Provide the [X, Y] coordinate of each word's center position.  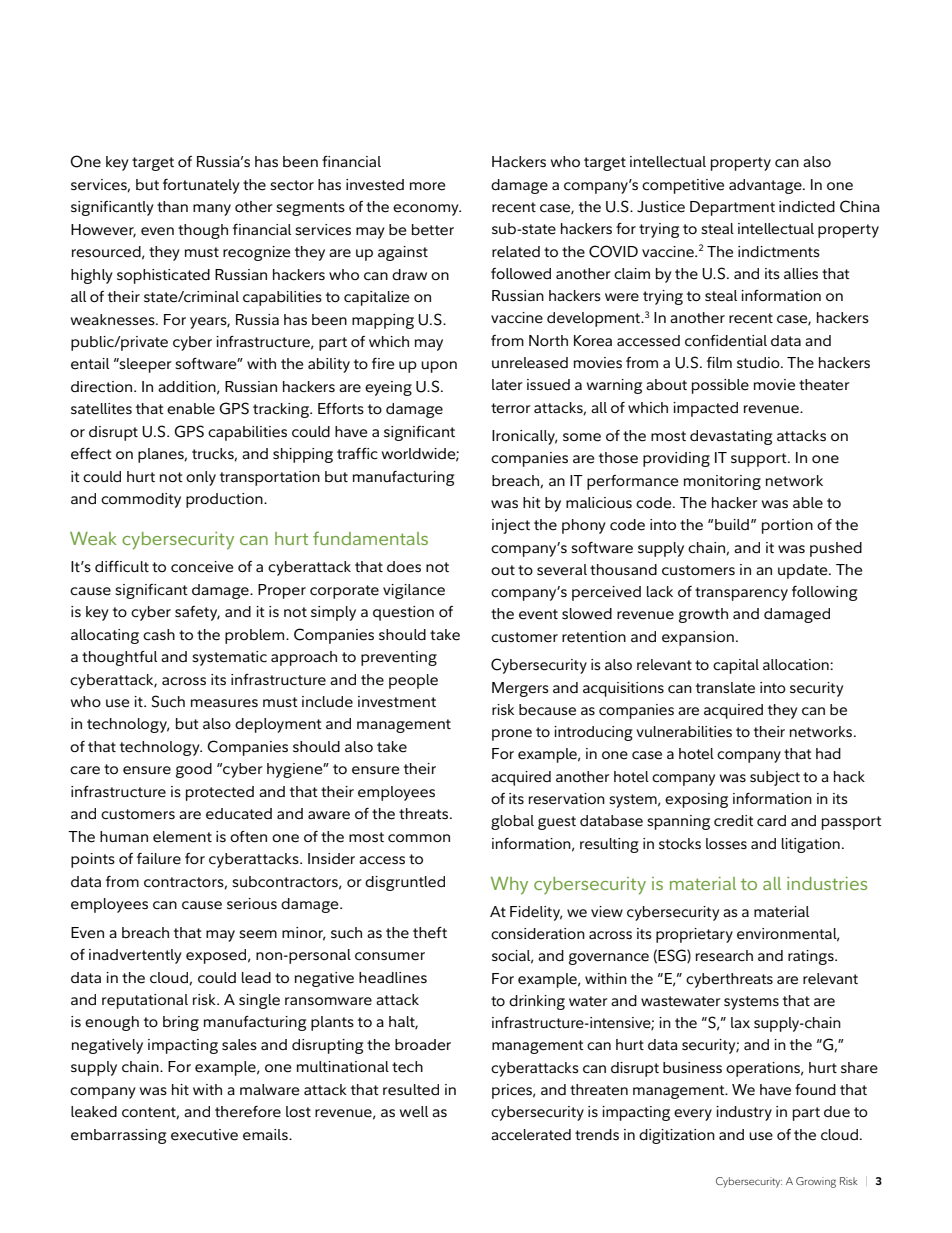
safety [197, 613]
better [433, 230]
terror [511, 408]
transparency [741, 594]
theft [430, 933]
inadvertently [135, 956]
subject [775, 778]
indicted [807, 207]
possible [720, 386]
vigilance [414, 591]
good [194, 770]
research [724, 956]
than [172, 206]
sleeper [145, 365]
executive [204, 1135]
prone [512, 735]
